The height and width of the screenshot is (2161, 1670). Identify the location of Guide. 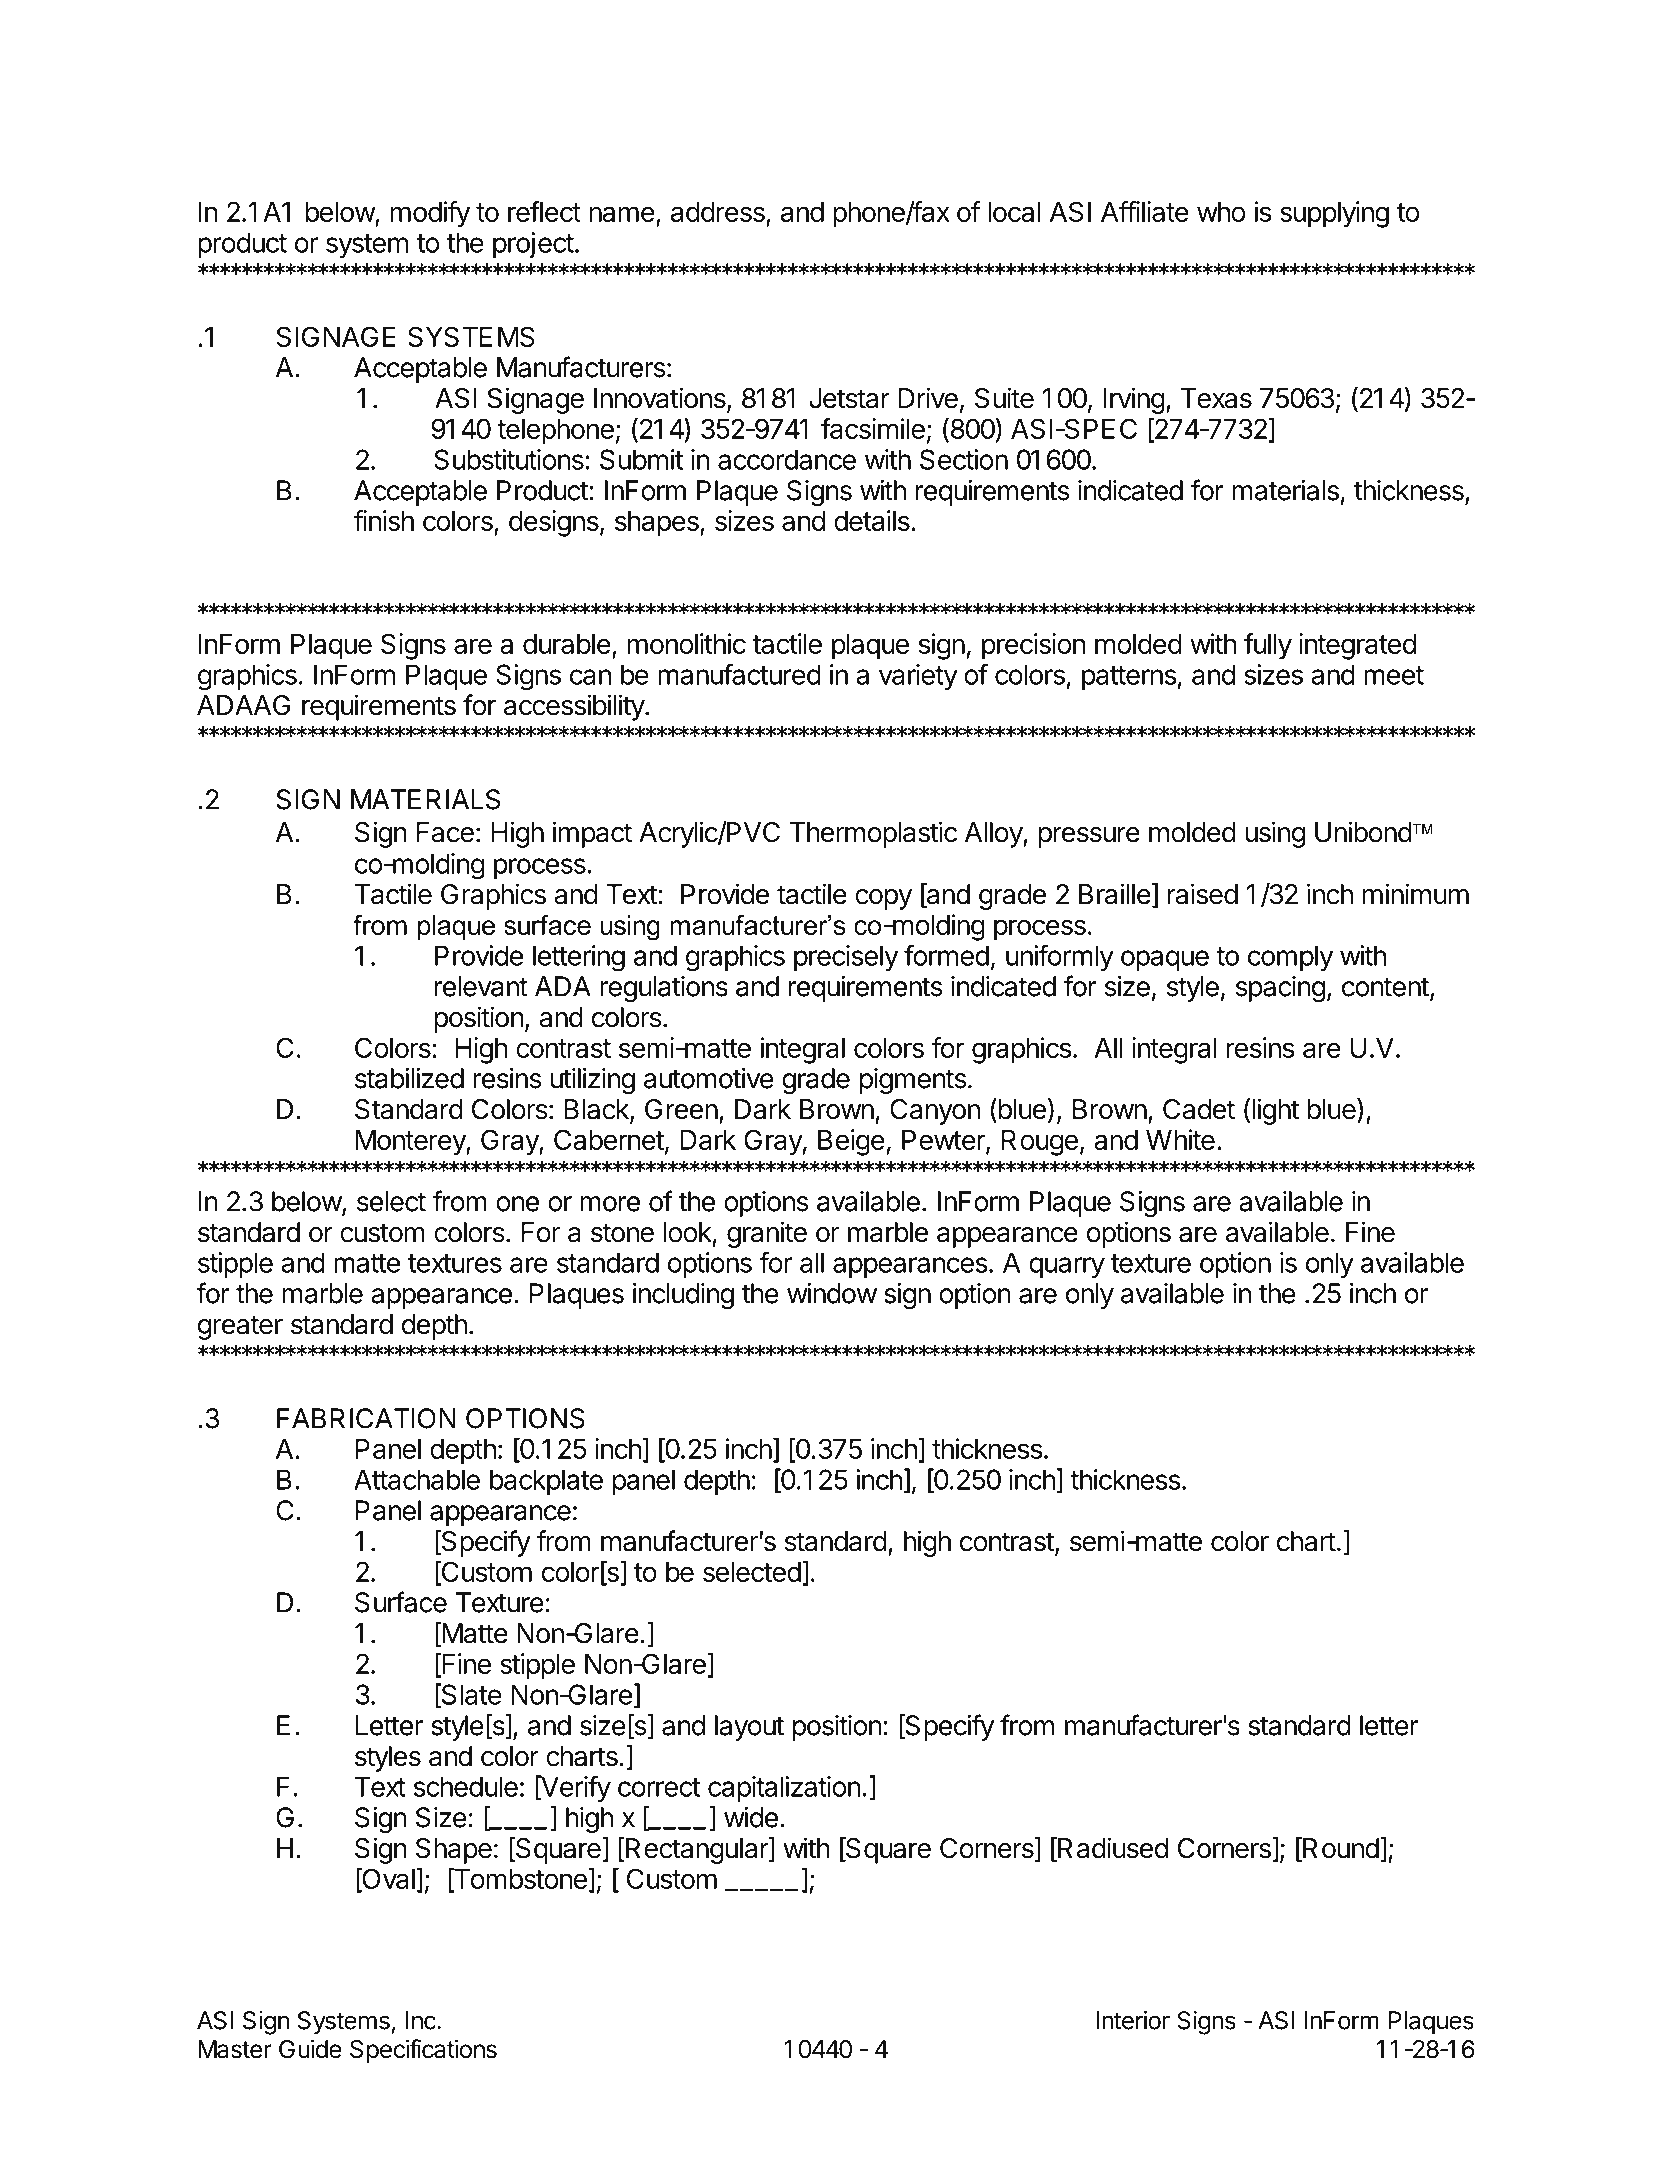
(310, 2049).
